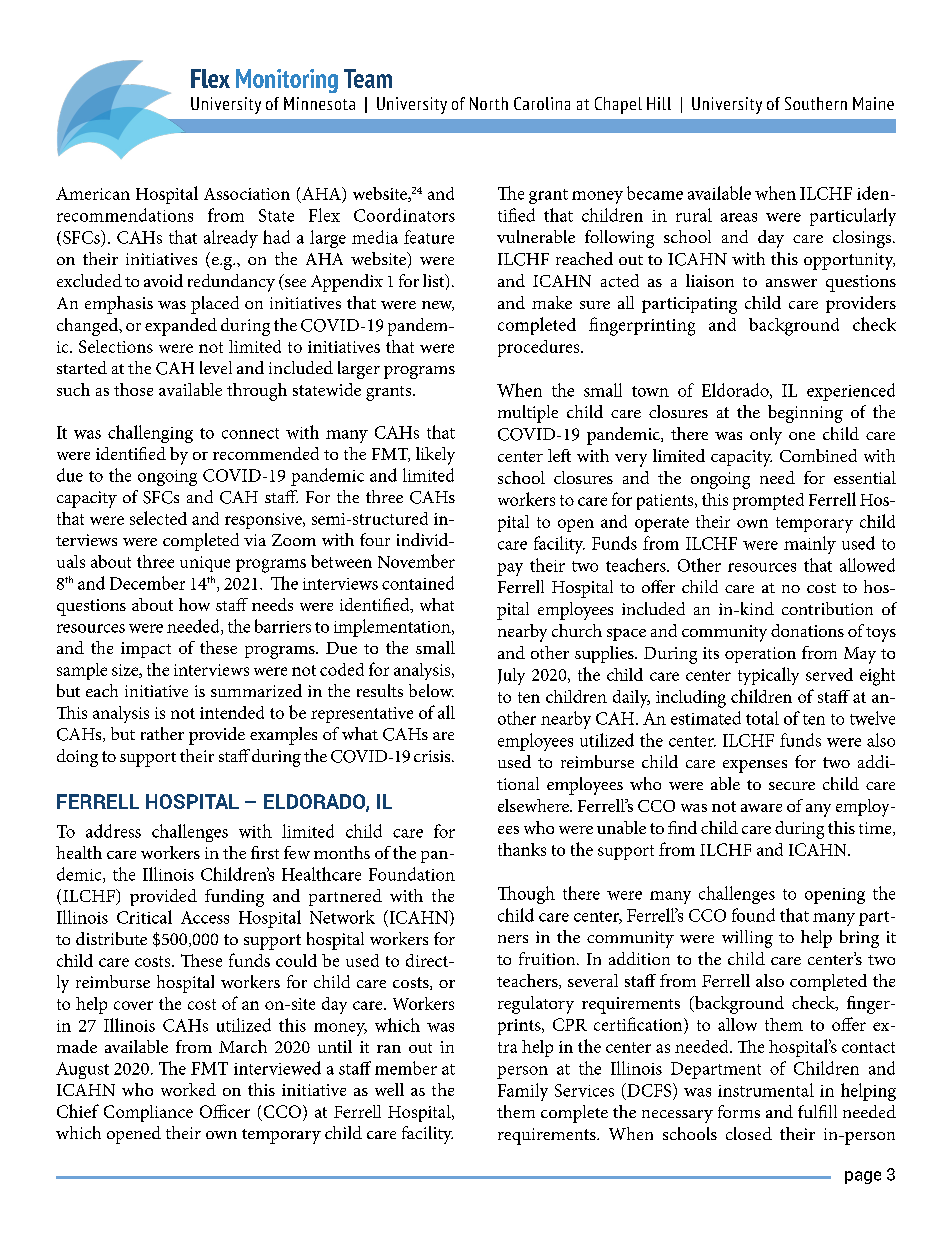  I want to click on Family, so click(523, 1092).
